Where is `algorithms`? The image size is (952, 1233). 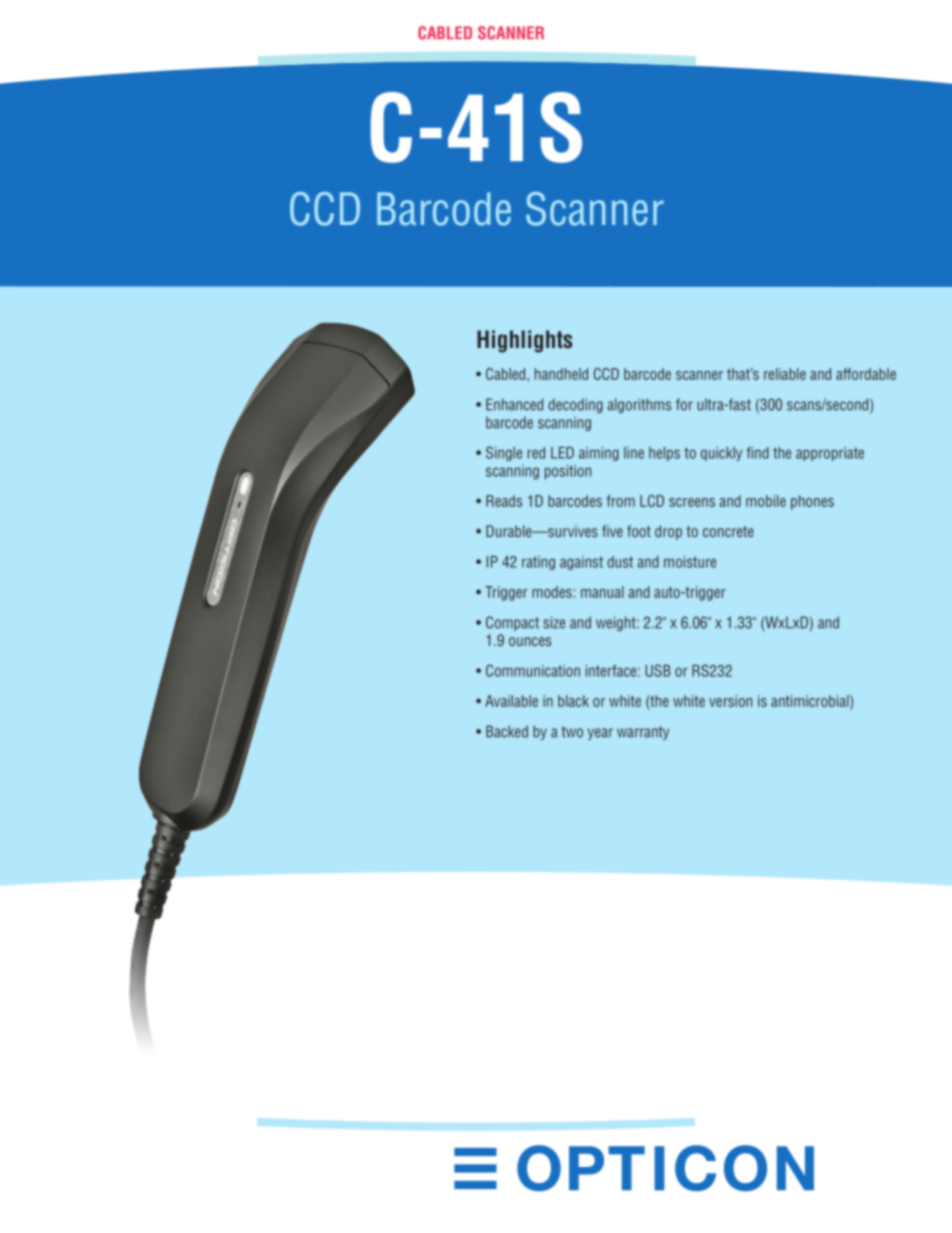
algorithms is located at coordinates (639, 405).
